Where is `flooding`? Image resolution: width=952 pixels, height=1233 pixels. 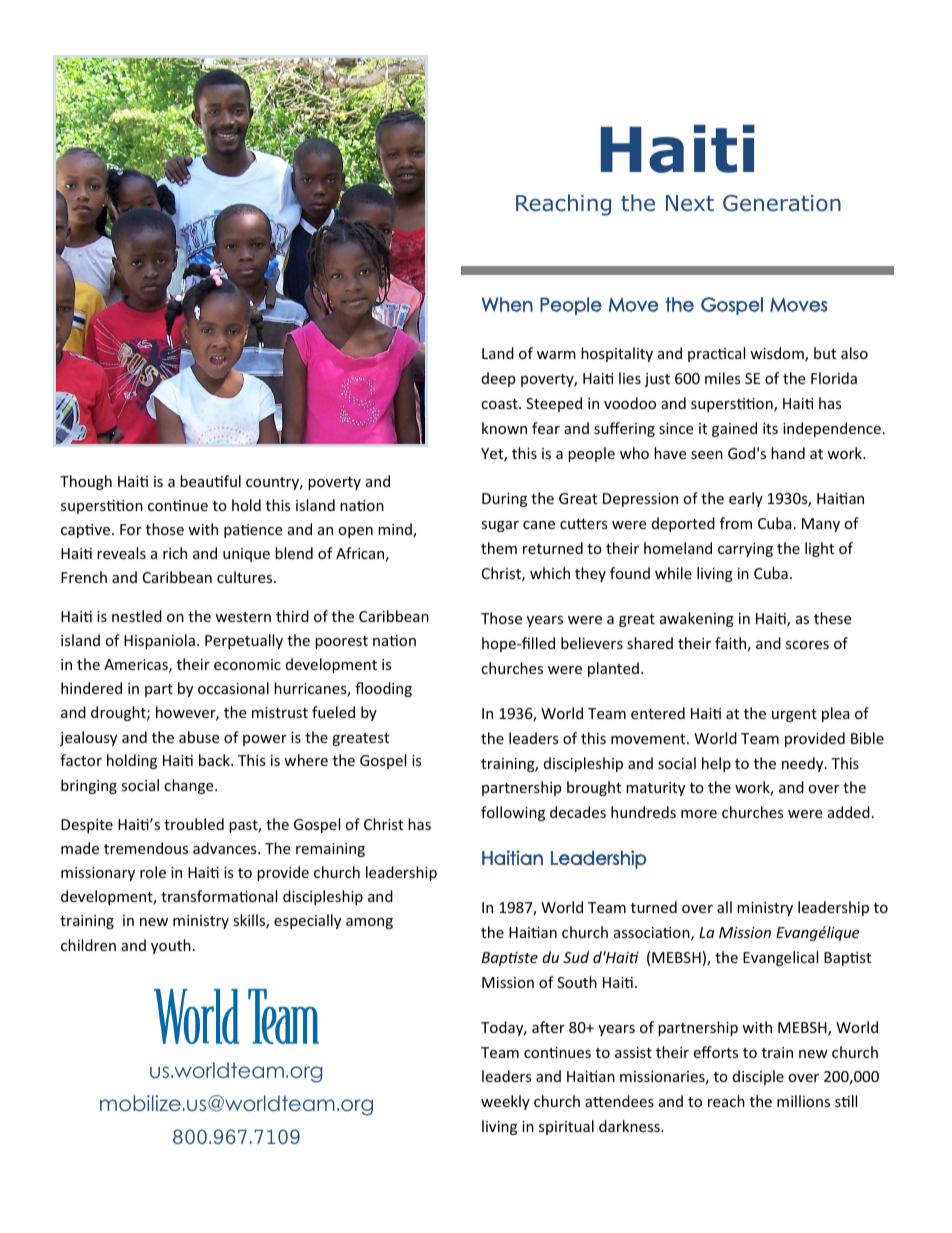
flooding is located at coordinates (383, 689).
